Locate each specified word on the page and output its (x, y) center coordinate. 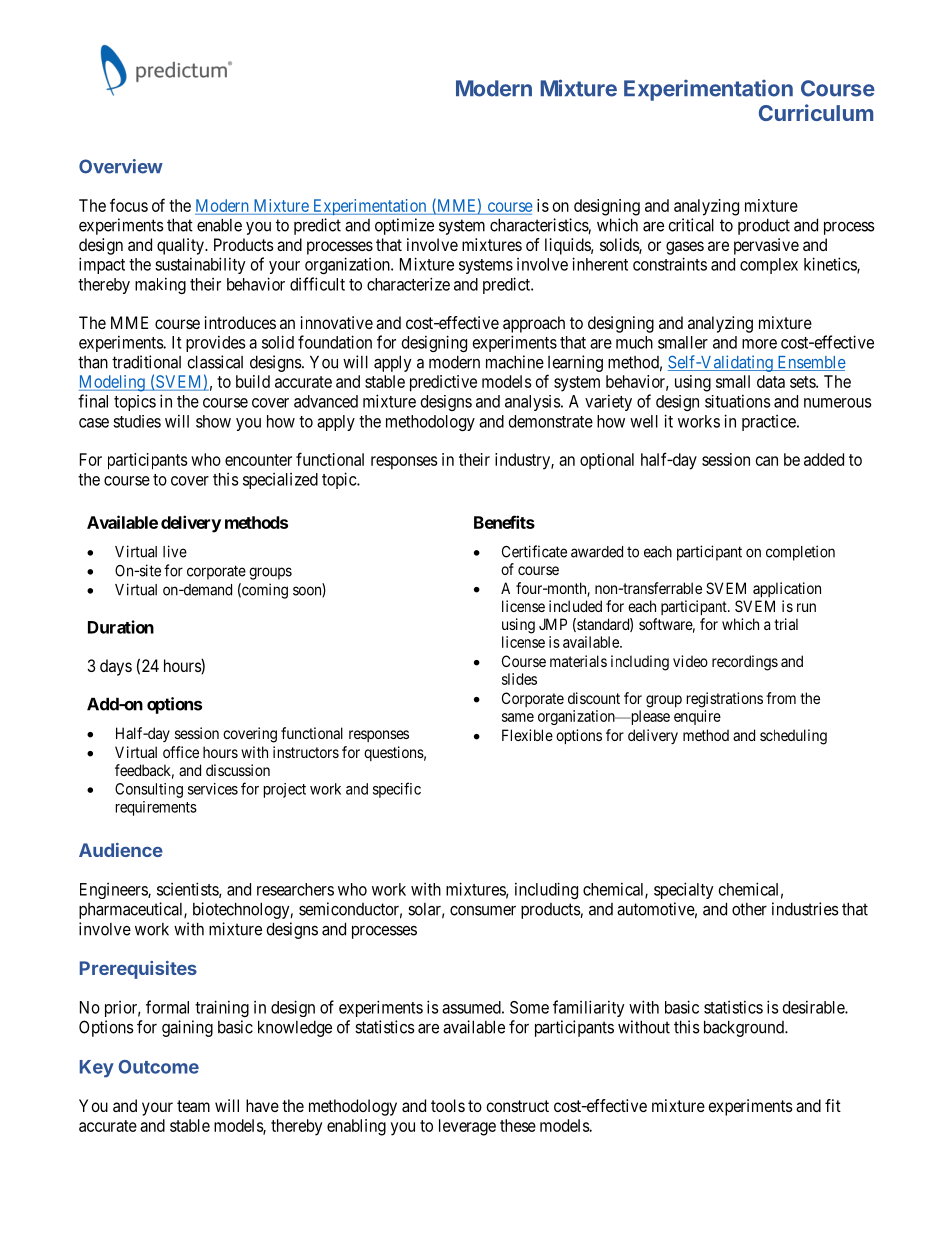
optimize (404, 226)
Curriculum (816, 112)
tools (448, 1105)
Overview (121, 166)
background (745, 1028)
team (193, 1106)
